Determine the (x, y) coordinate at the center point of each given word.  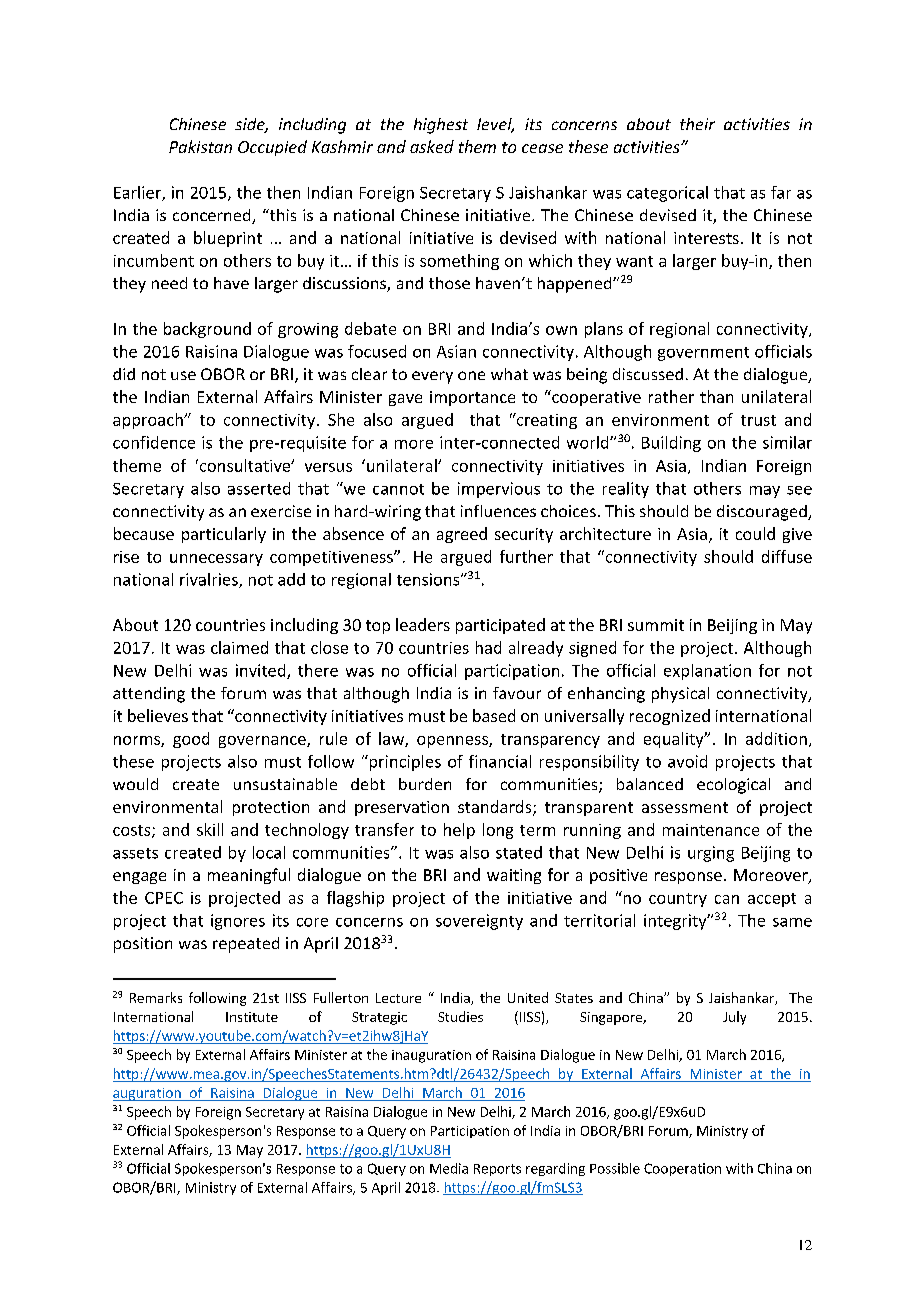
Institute (252, 1017)
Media (449, 1168)
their (697, 124)
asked (432, 146)
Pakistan (200, 146)
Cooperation (682, 1169)
